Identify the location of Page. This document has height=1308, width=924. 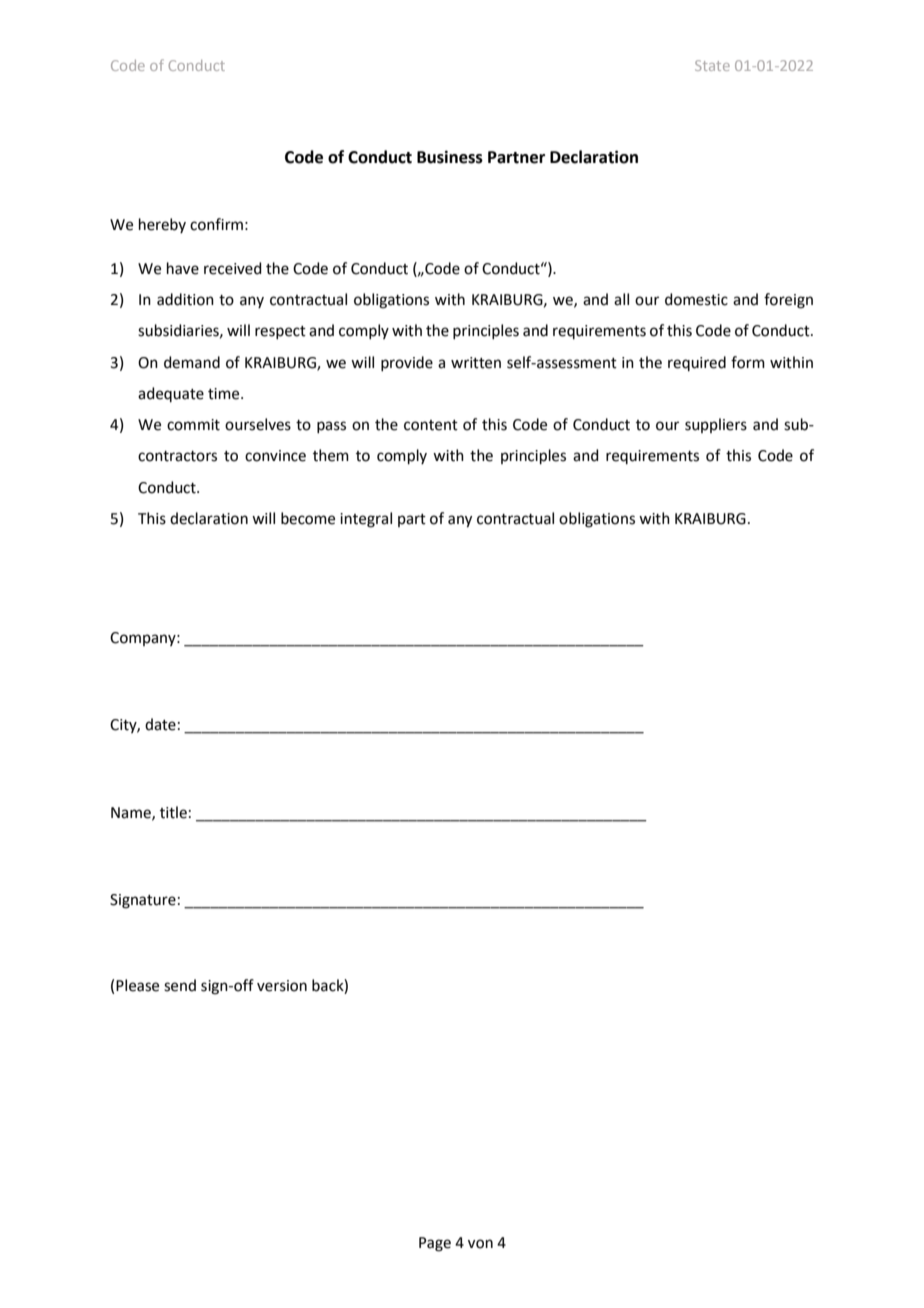
(435, 1244).
